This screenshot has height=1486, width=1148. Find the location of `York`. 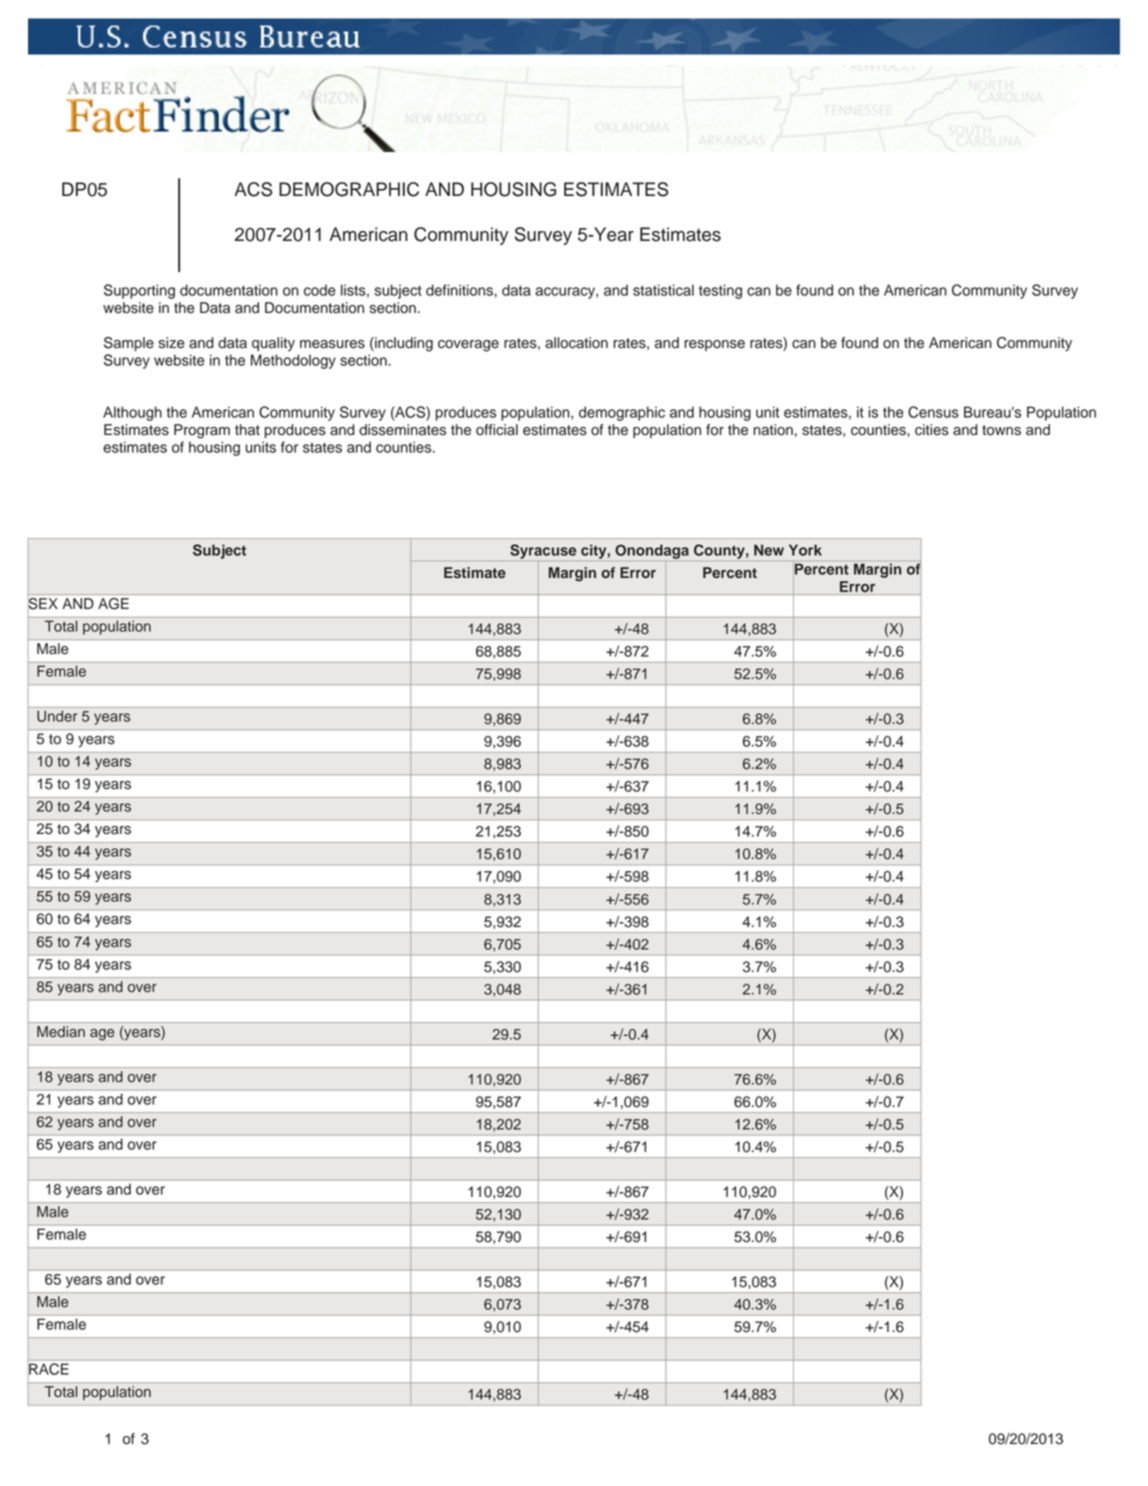

York is located at coordinates (805, 550).
